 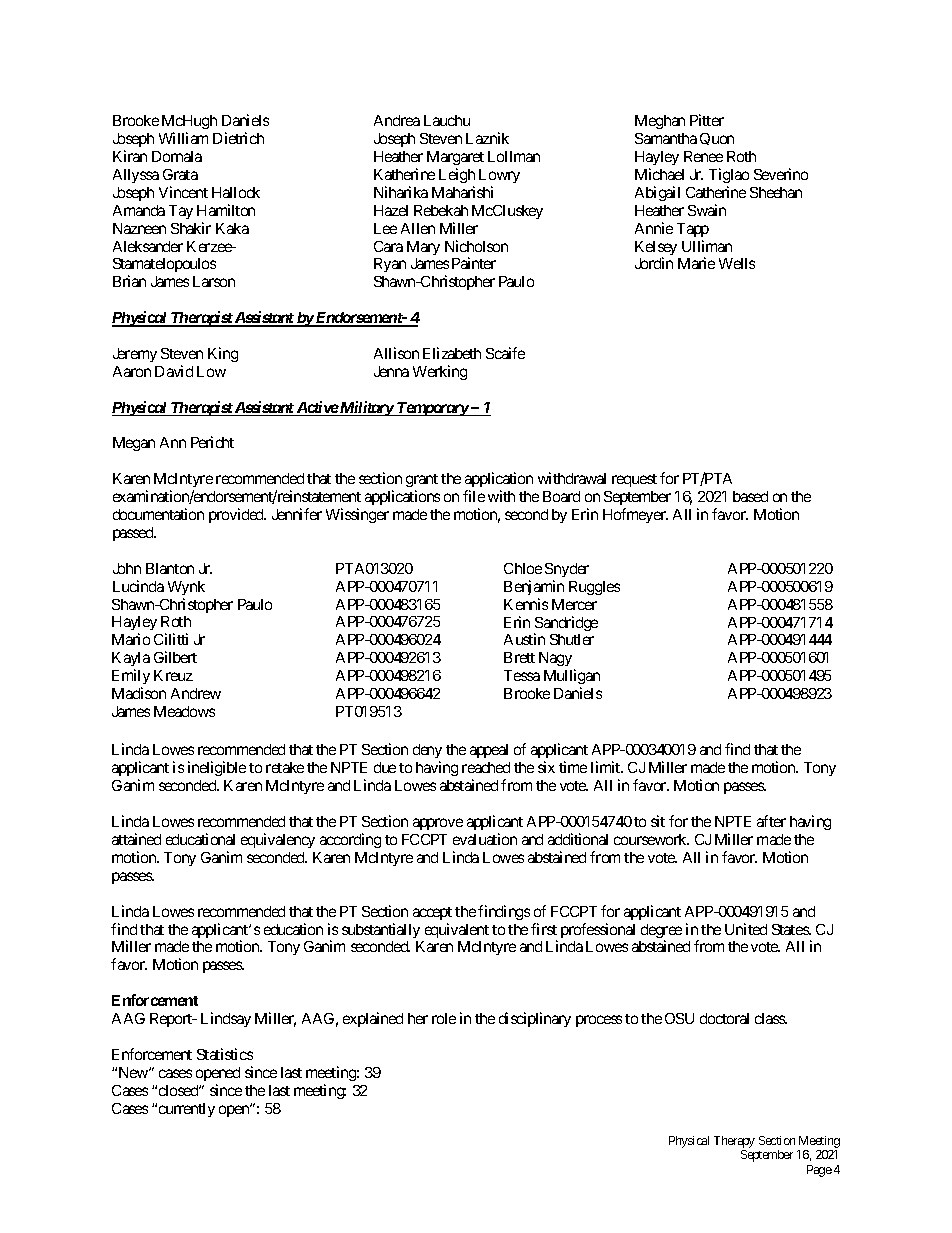 What do you see at coordinates (432, 913) in the screenshot?
I see `accept` at bounding box center [432, 913].
